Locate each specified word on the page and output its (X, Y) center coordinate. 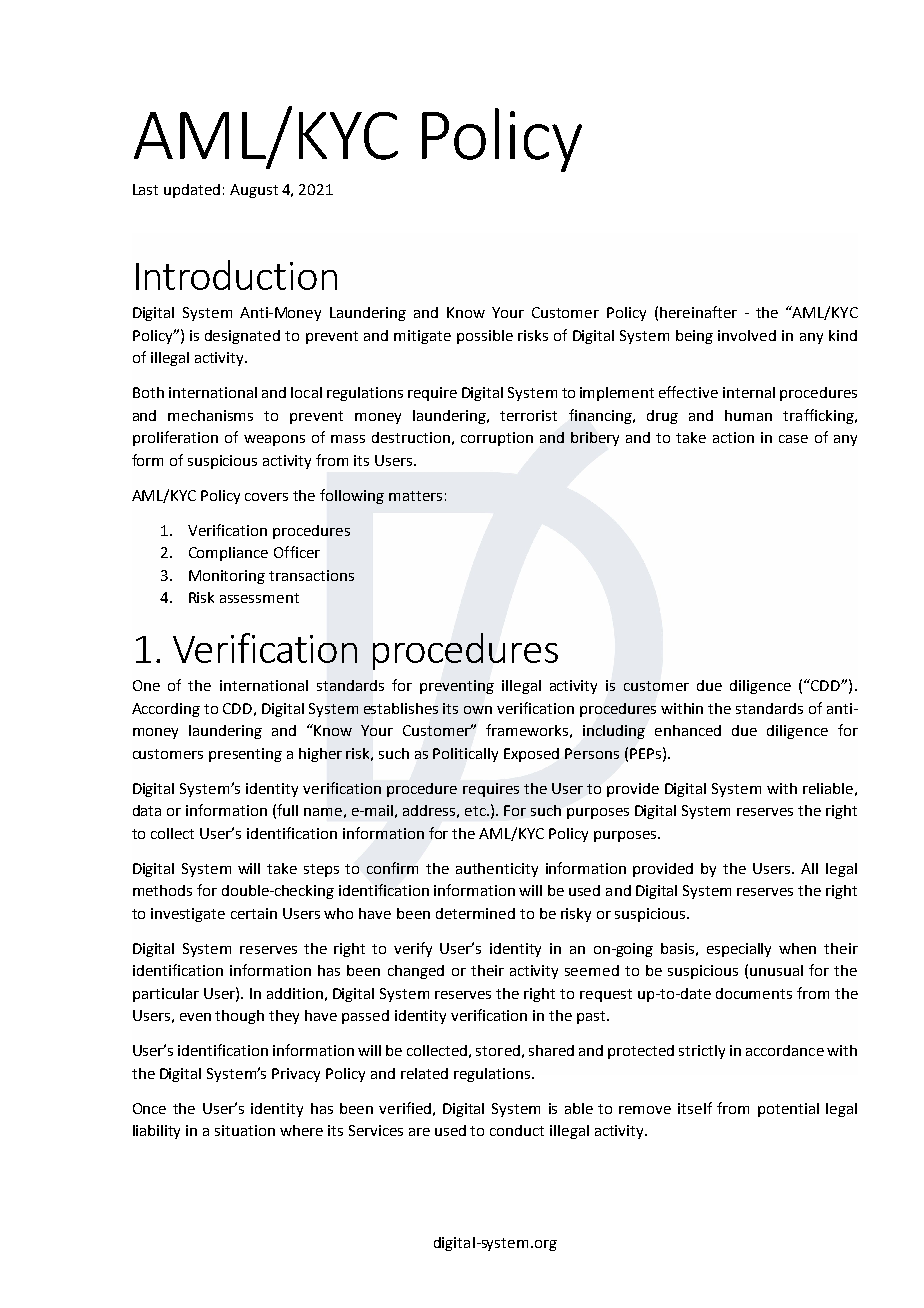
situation (245, 1130)
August (254, 191)
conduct (517, 1130)
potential (788, 1110)
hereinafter (698, 312)
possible (485, 337)
